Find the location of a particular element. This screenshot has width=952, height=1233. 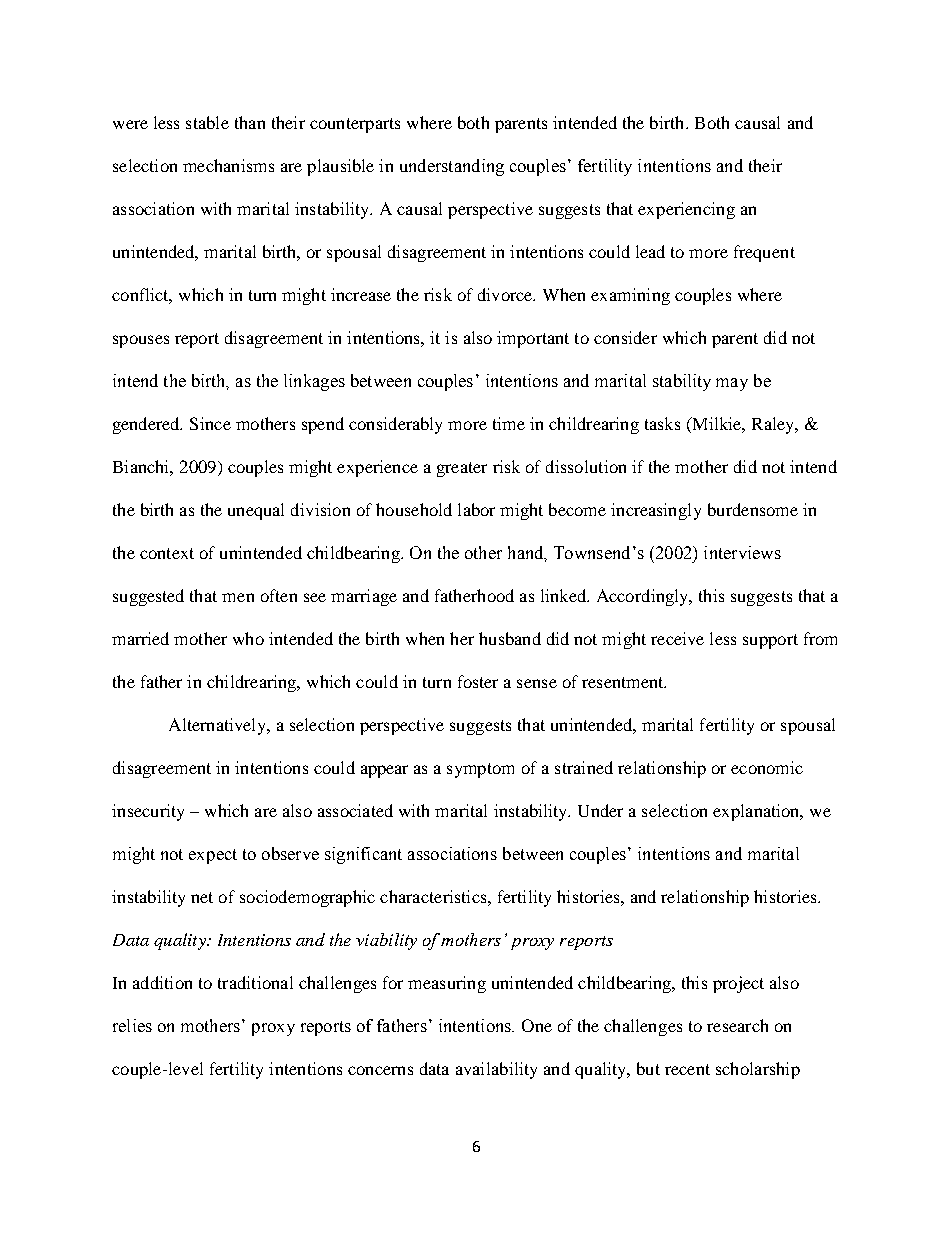

husband is located at coordinates (510, 638).
